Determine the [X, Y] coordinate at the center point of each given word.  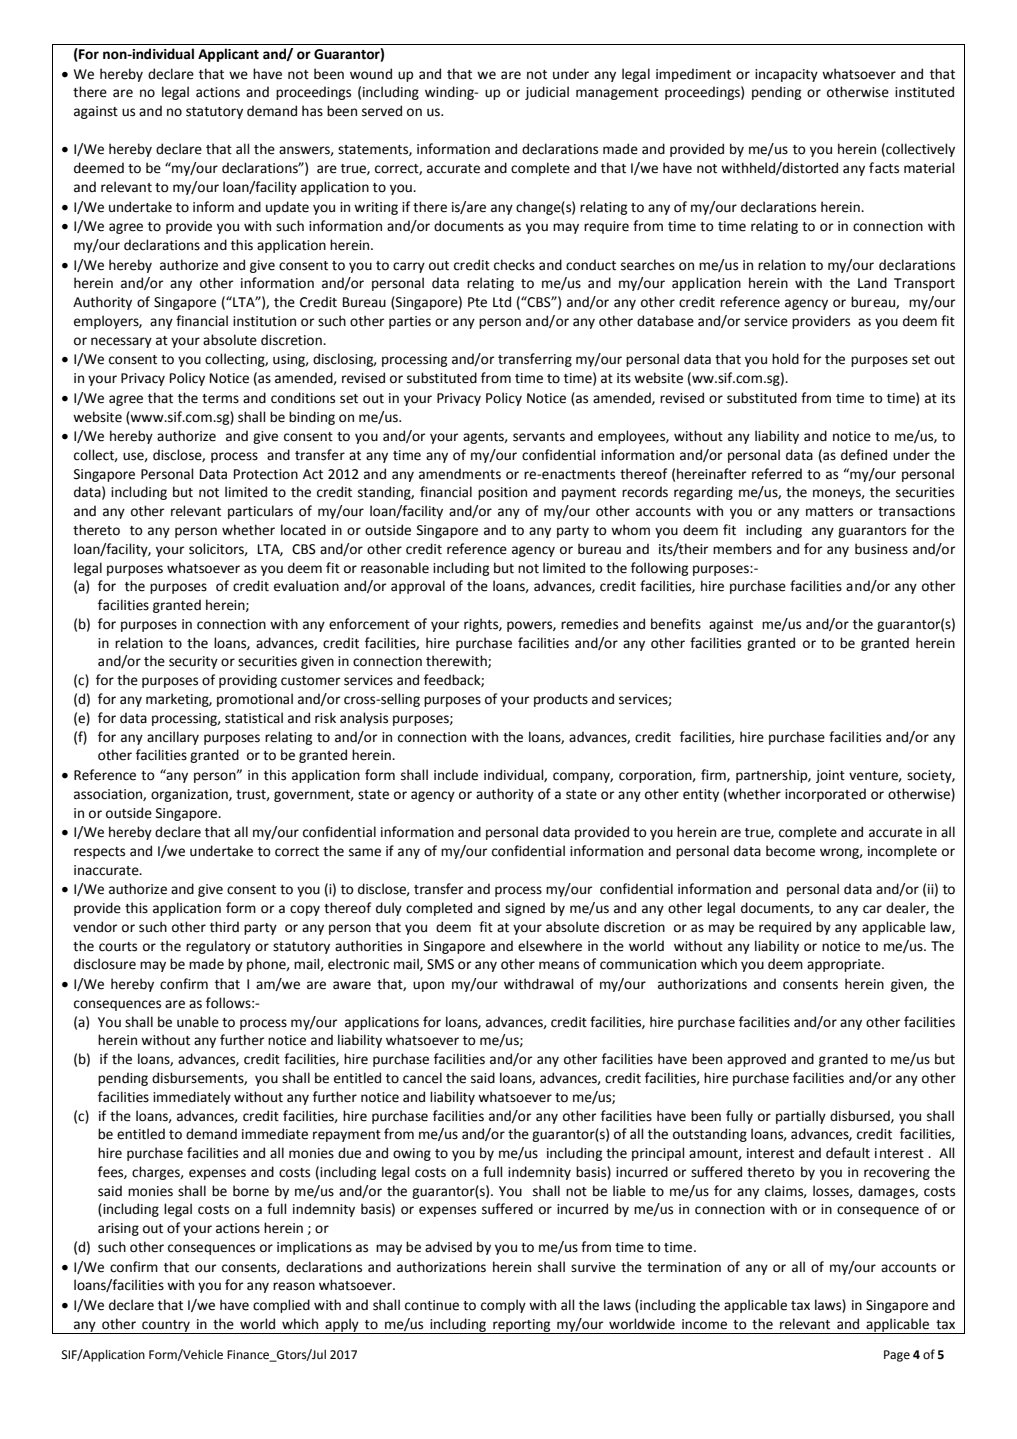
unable [198, 1022]
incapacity [786, 75]
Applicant [228, 55]
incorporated [825, 795]
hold [785, 359]
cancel [422, 1078]
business [881, 549]
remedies [589, 624]
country [166, 1327]
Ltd [502, 302]
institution [264, 321]
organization [190, 795]
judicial [547, 93]
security [193, 662]
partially [801, 1117]
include [456, 775]
